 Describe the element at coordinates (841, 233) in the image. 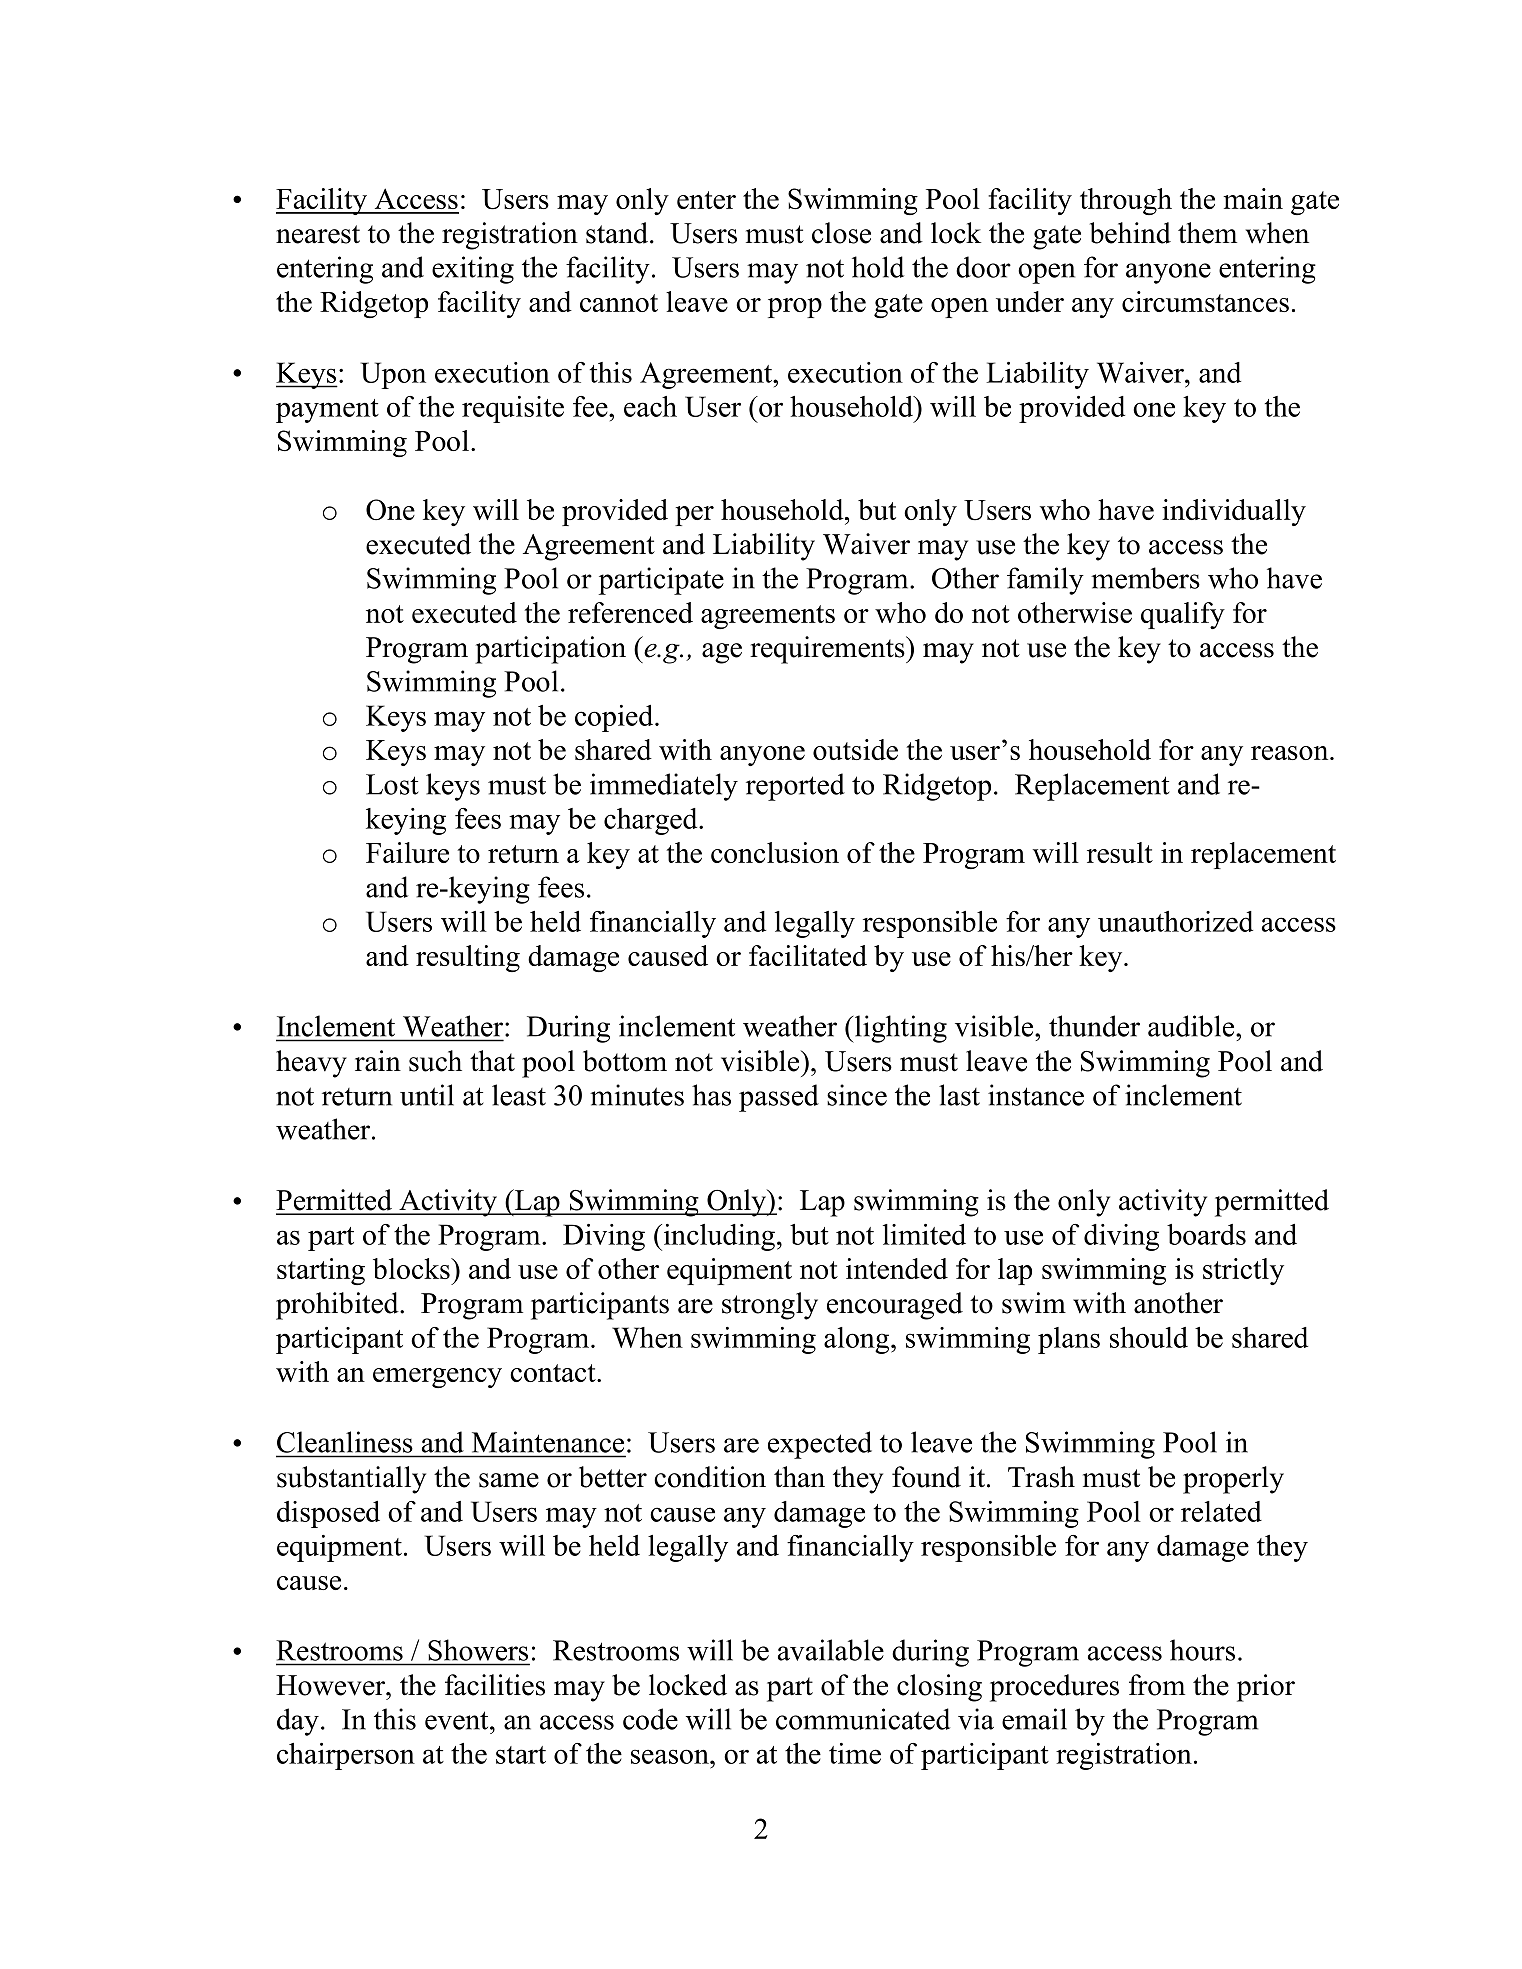

I see `close` at that location.
